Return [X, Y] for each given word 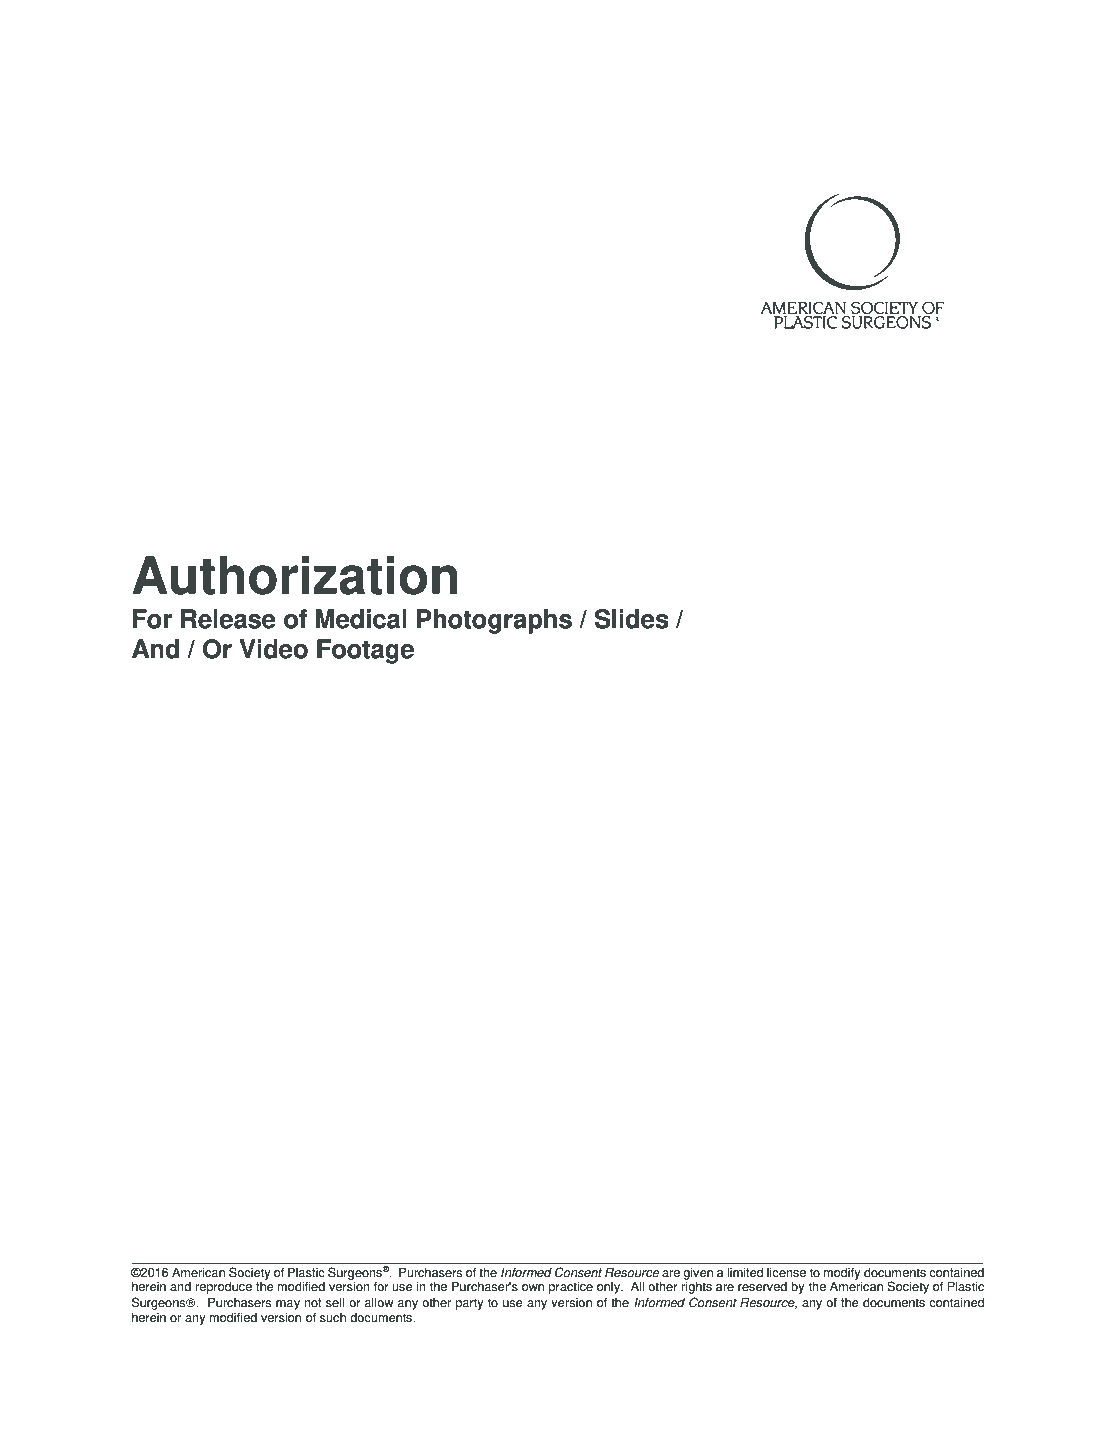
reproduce [223, 1287]
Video [273, 649]
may [288, 1305]
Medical [361, 619]
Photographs [494, 621]
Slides [632, 619]
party [470, 1304]
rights [696, 1287]
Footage [365, 651]
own [533, 1288]
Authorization [295, 575]
